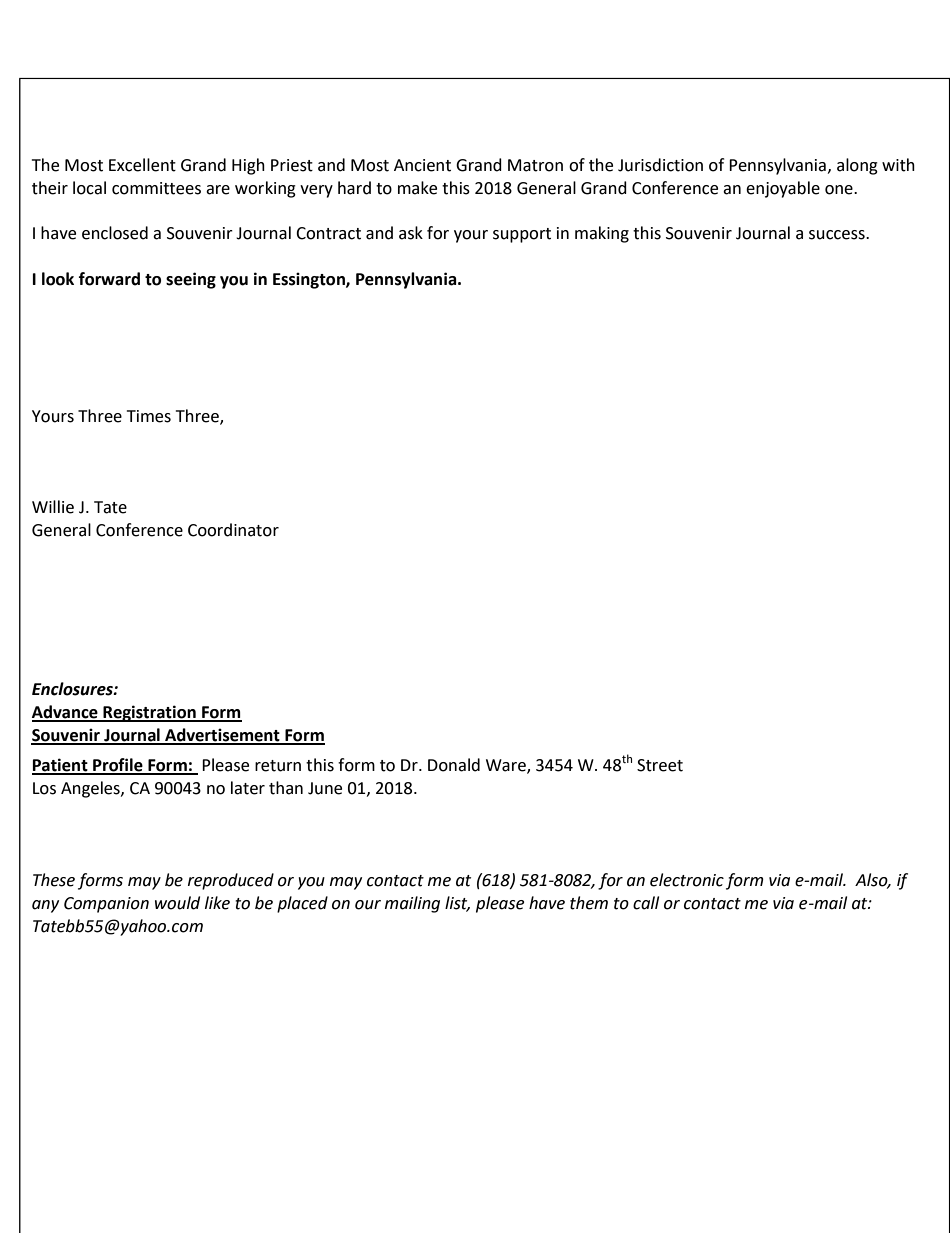  What do you see at coordinates (457, 904) in the page?
I see `list` at bounding box center [457, 904].
